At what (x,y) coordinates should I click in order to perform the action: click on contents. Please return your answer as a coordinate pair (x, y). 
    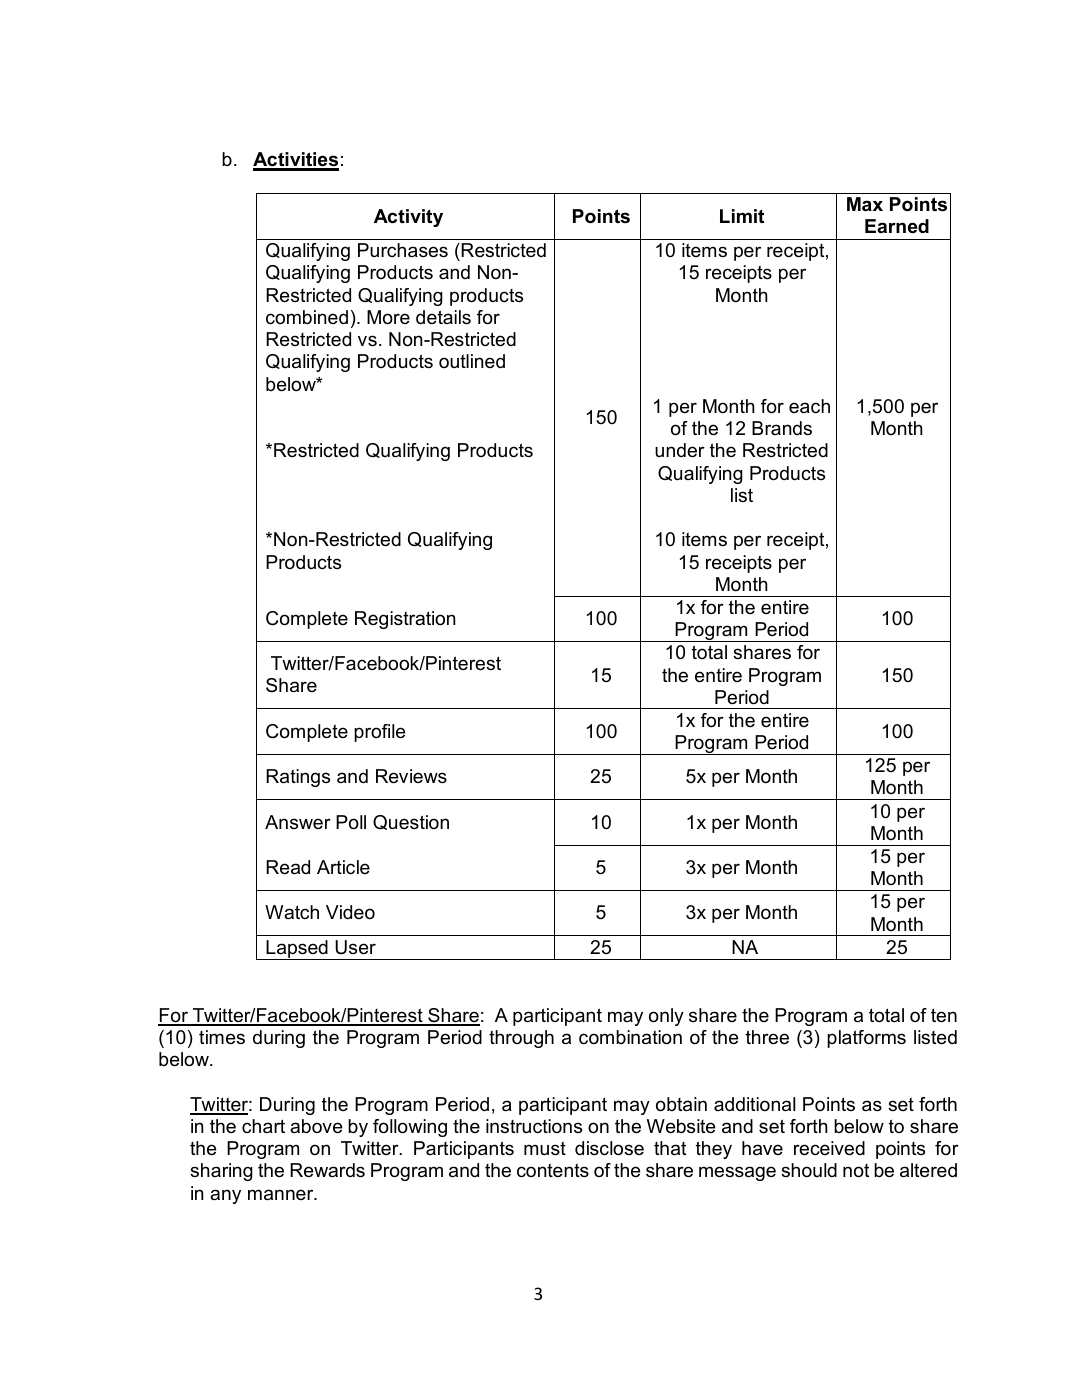
    Looking at the image, I should click on (553, 1170).
